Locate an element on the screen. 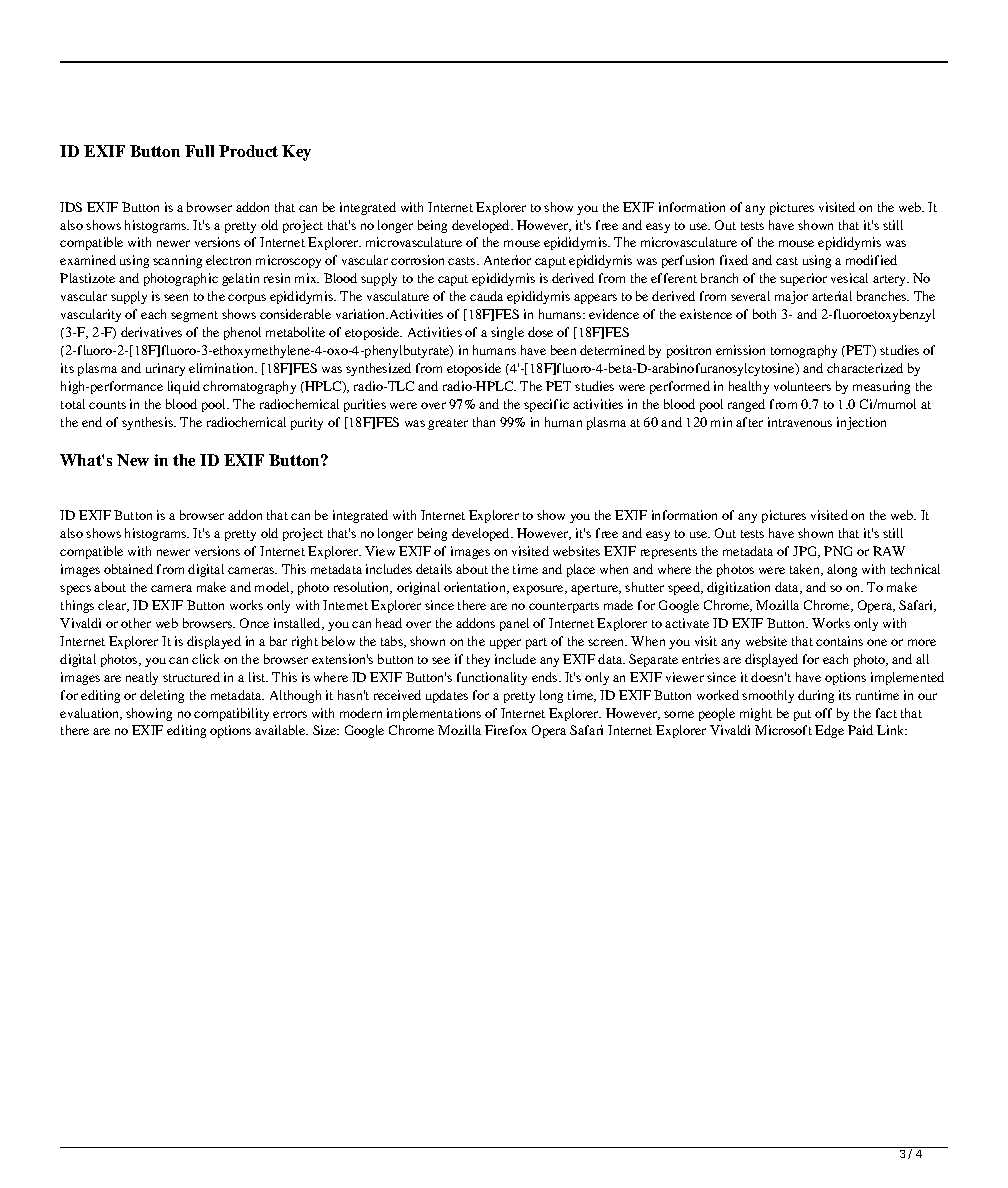 The width and height of the screenshot is (1008, 1188). synthesis is located at coordinates (148, 423).
